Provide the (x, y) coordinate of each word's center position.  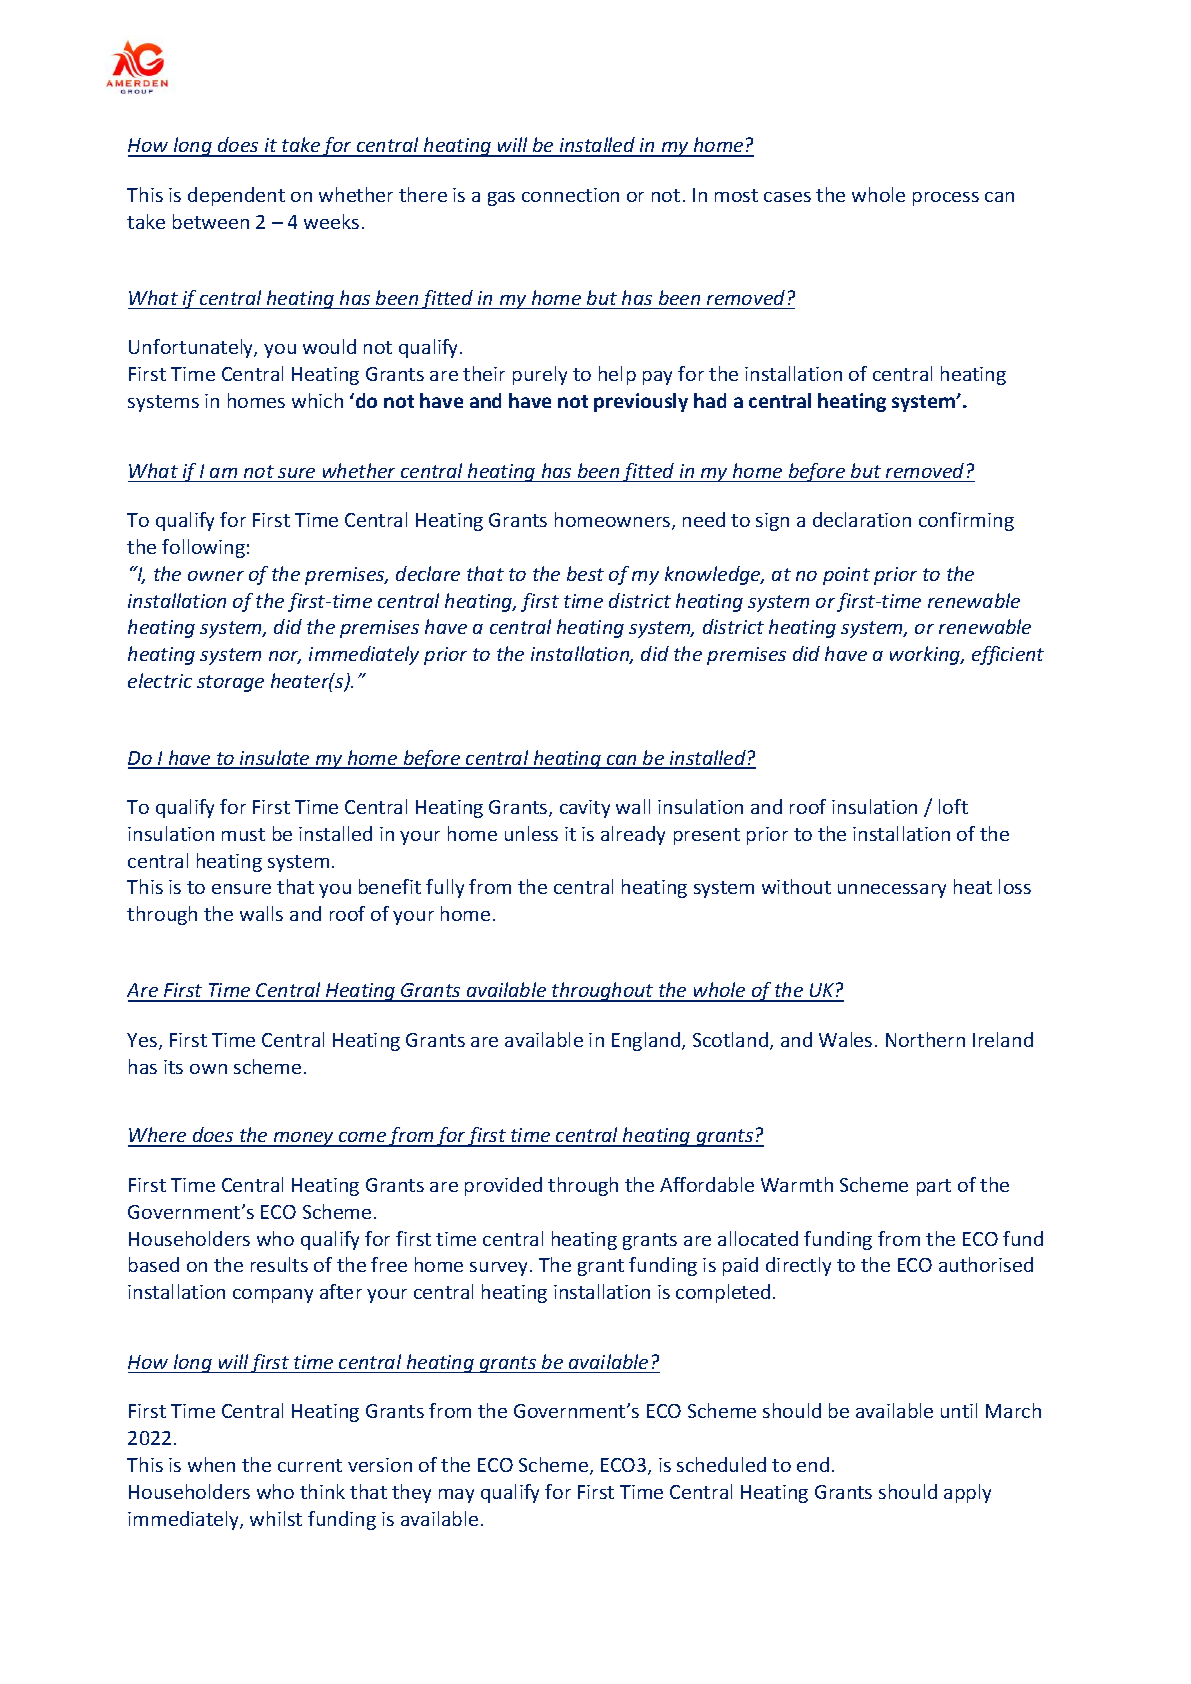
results (279, 1264)
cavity (585, 809)
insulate (275, 759)
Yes (143, 1041)
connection (570, 195)
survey (500, 1269)
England (647, 1041)
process (946, 199)
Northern (925, 1039)
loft (953, 806)
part (934, 1187)
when (211, 1464)
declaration (862, 519)
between (211, 221)
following (203, 548)
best (585, 573)
